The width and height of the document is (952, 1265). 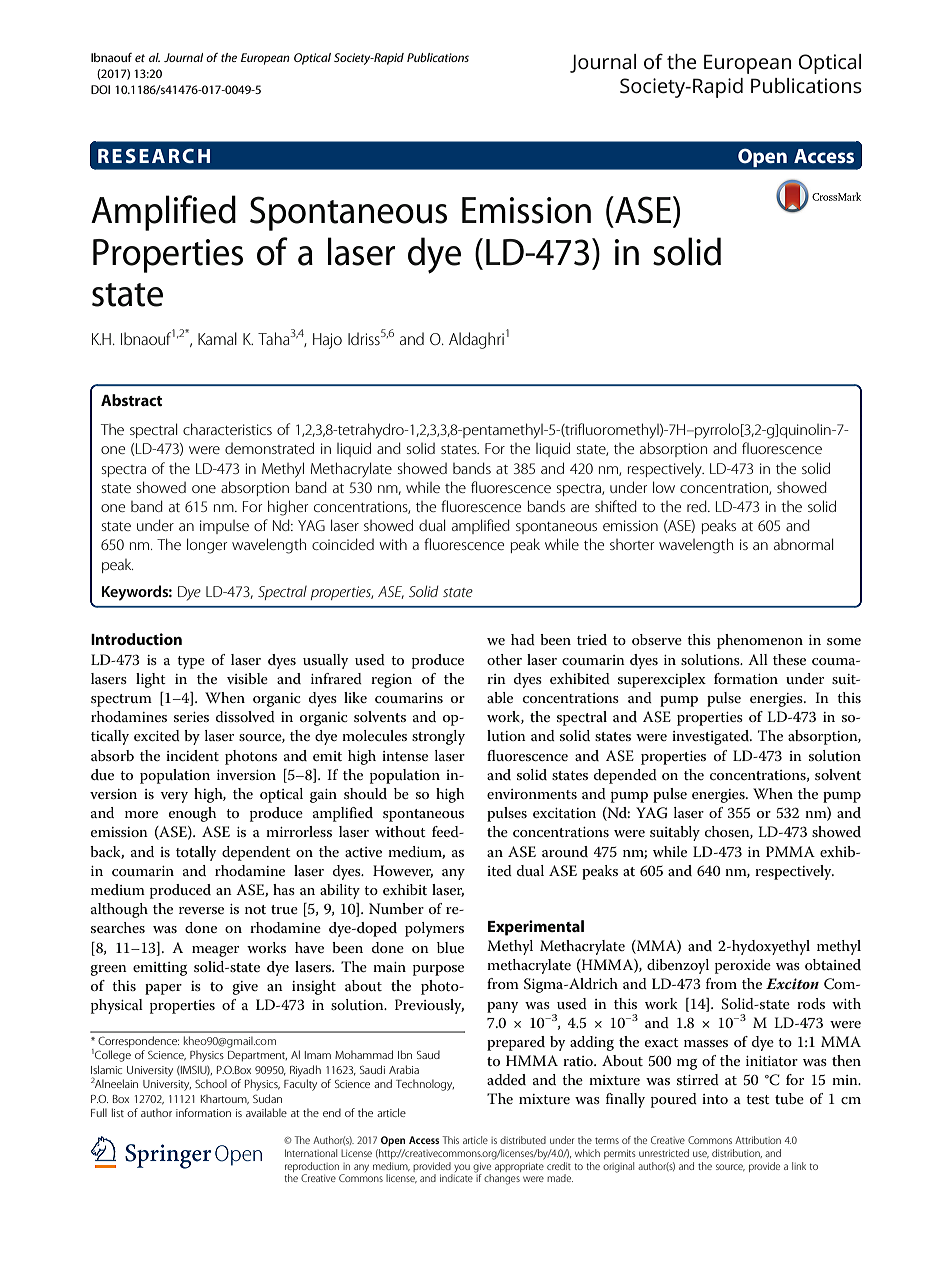 What do you see at coordinates (191, 662) in the document?
I see `type` at bounding box center [191, 662].
